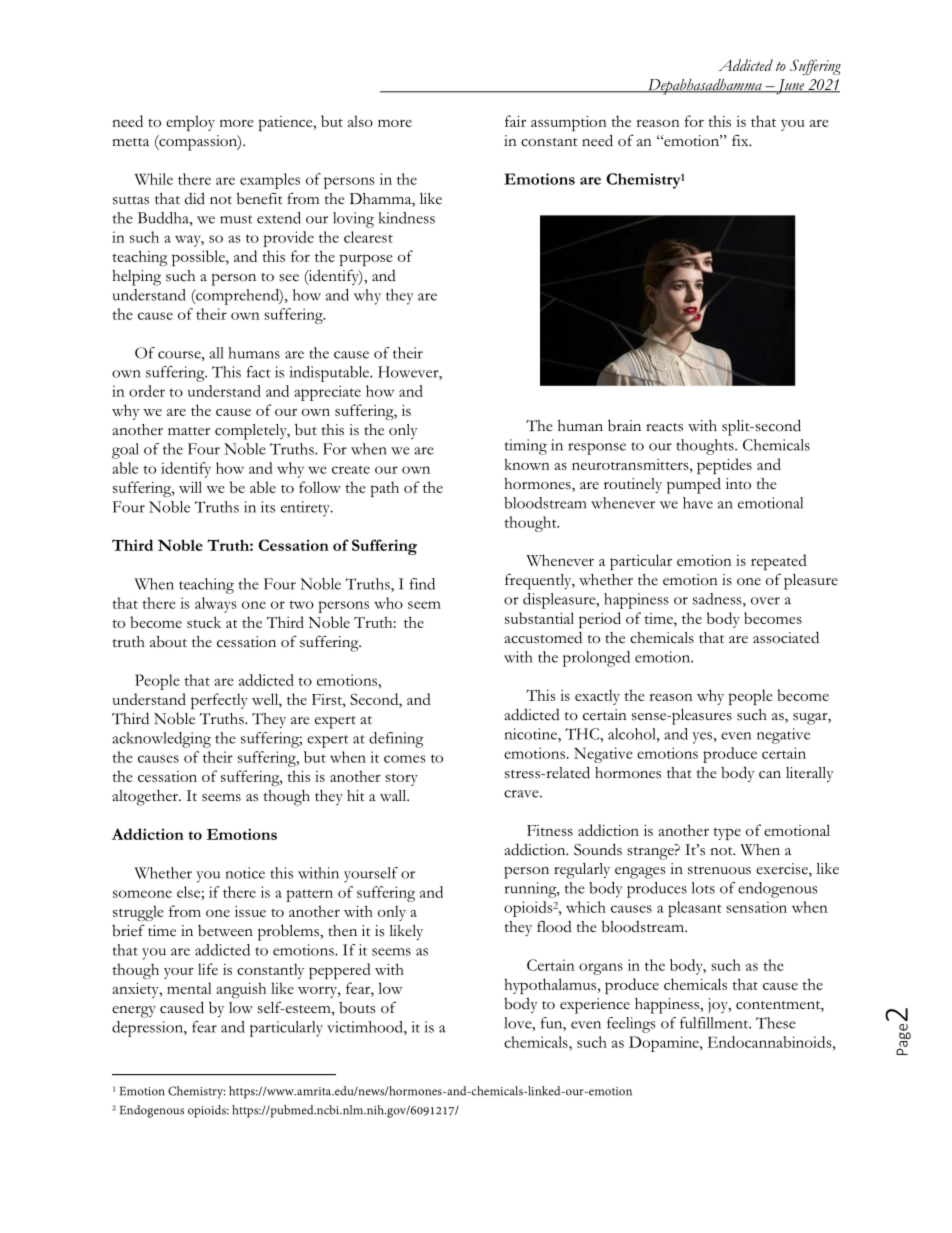  I want to click on employ, so click(190, 123).
